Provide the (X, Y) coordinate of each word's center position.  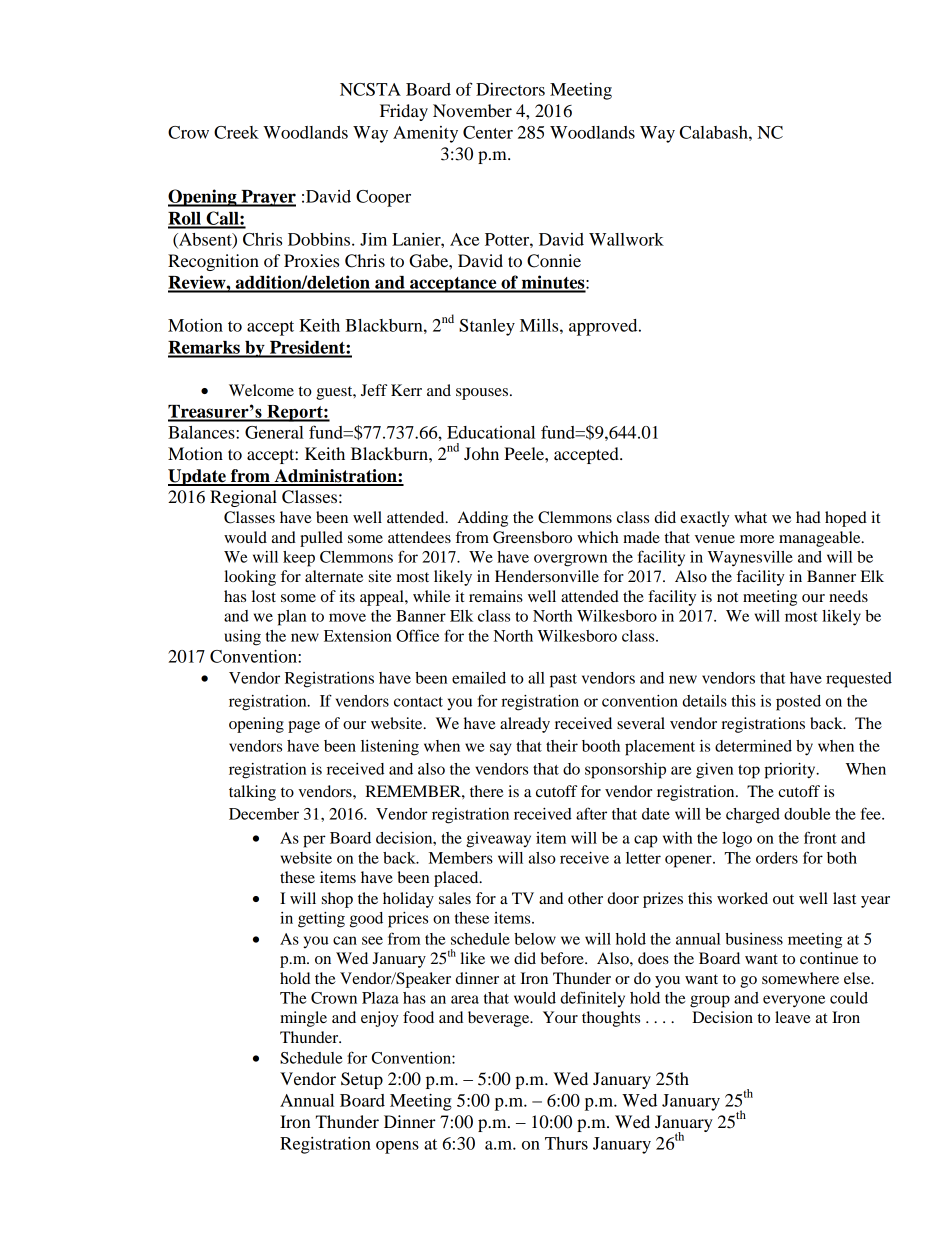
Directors (510, 89)
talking (252, 793)
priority (791, 771)
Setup (362, 1080)
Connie (554, 261)
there (487, 791)
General (274, 432)
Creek (236, 132)
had (808, 517)
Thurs (566, 1143)
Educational (491, 432)
